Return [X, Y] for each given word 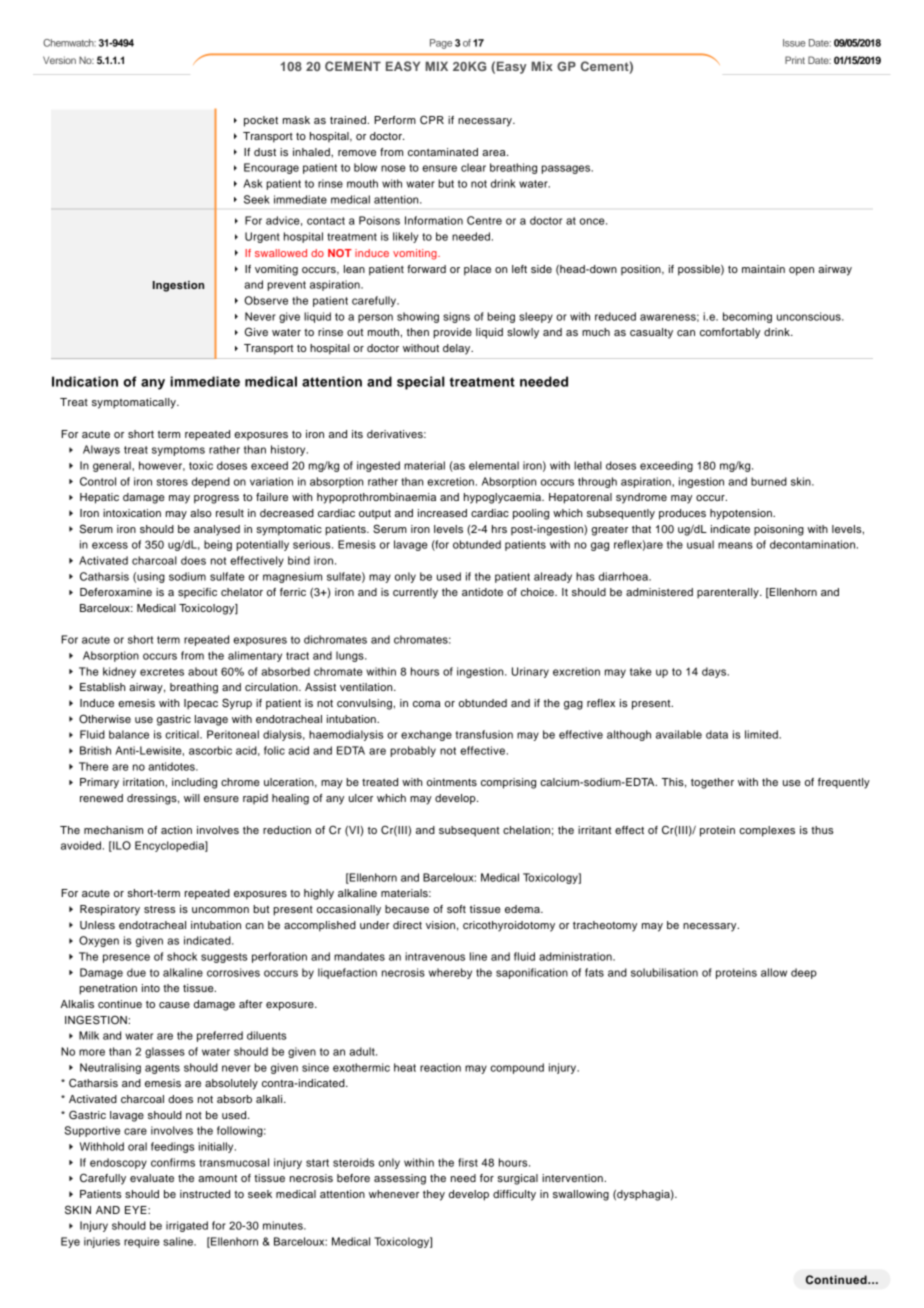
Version [59, 60]
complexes [767, 831]
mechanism [113, 830]
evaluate [152, 1178]
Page [441, 44]
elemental [494, 465]
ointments [452, 782]
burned [769, 481]
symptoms [178, 451]
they [434, 1195]
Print [795, 60]
